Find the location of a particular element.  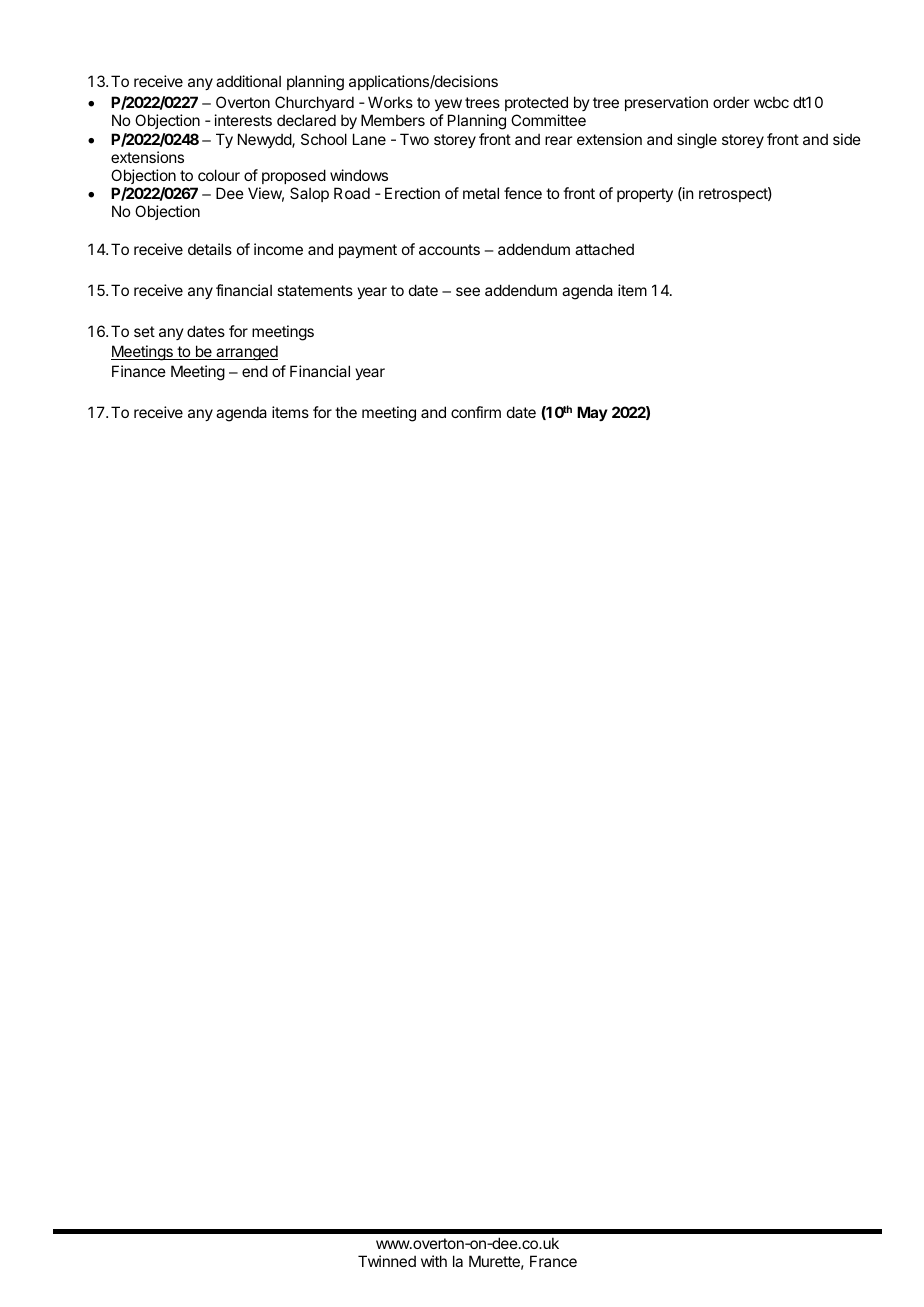

May is located at coordinates (592, 413).
